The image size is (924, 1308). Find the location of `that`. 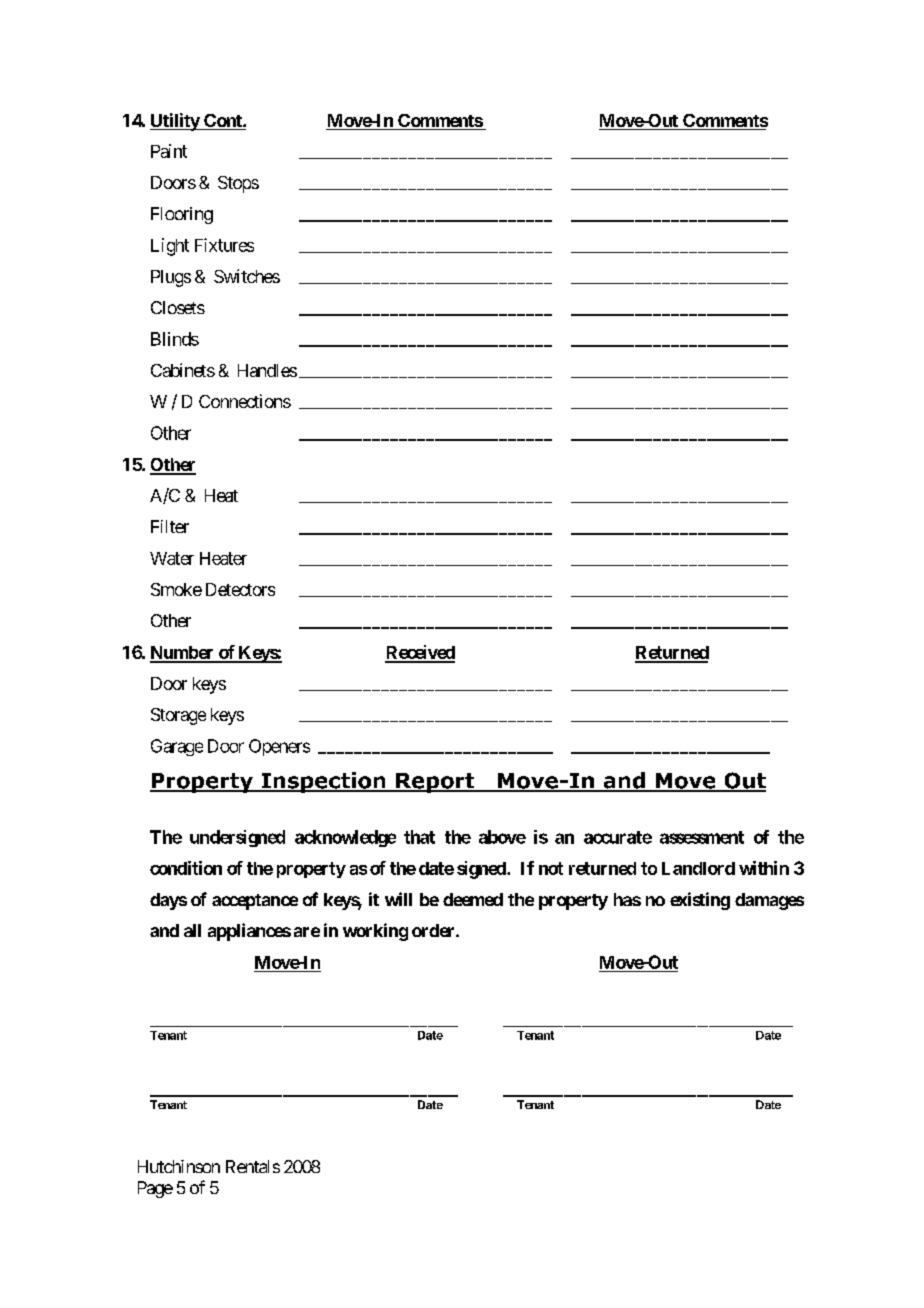

that is located at coordinates (419, 837).
